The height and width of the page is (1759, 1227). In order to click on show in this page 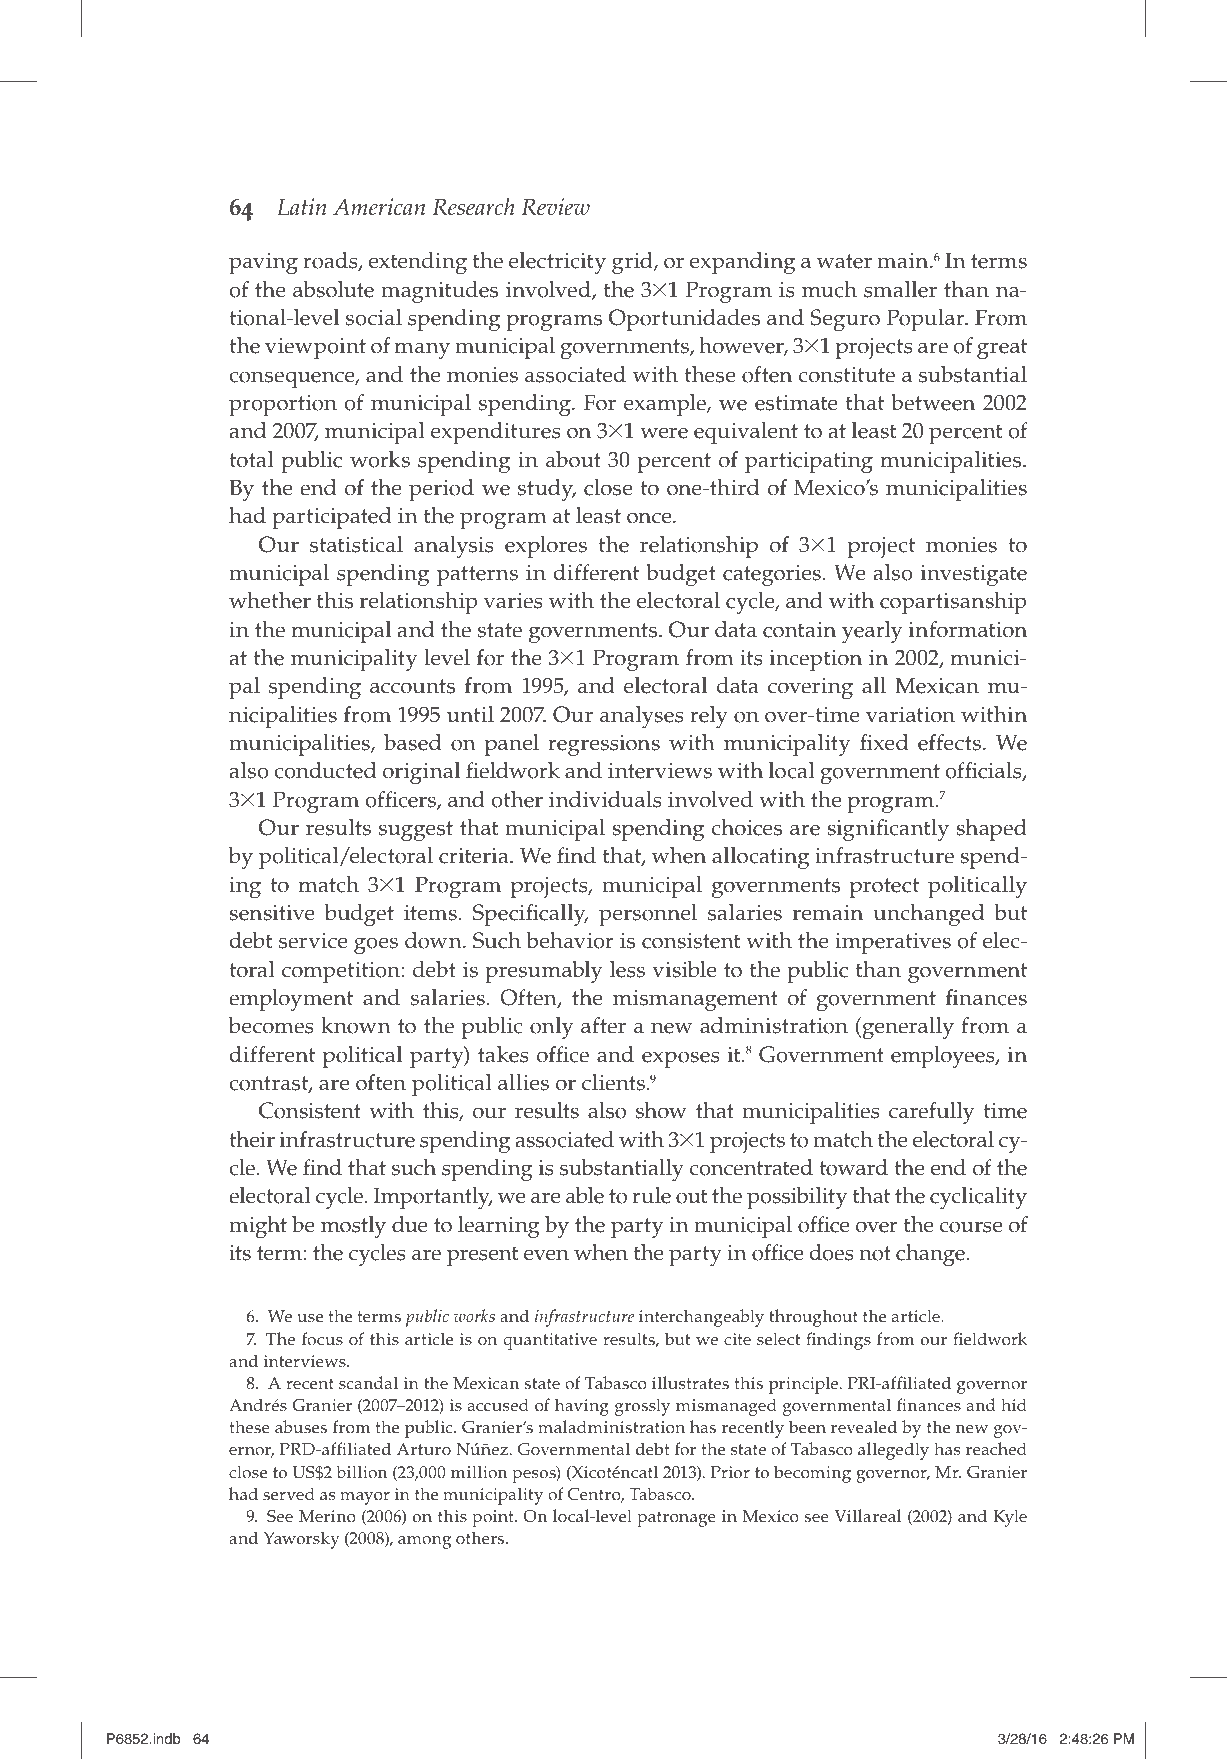, I will do `click(661, 1110)`.
